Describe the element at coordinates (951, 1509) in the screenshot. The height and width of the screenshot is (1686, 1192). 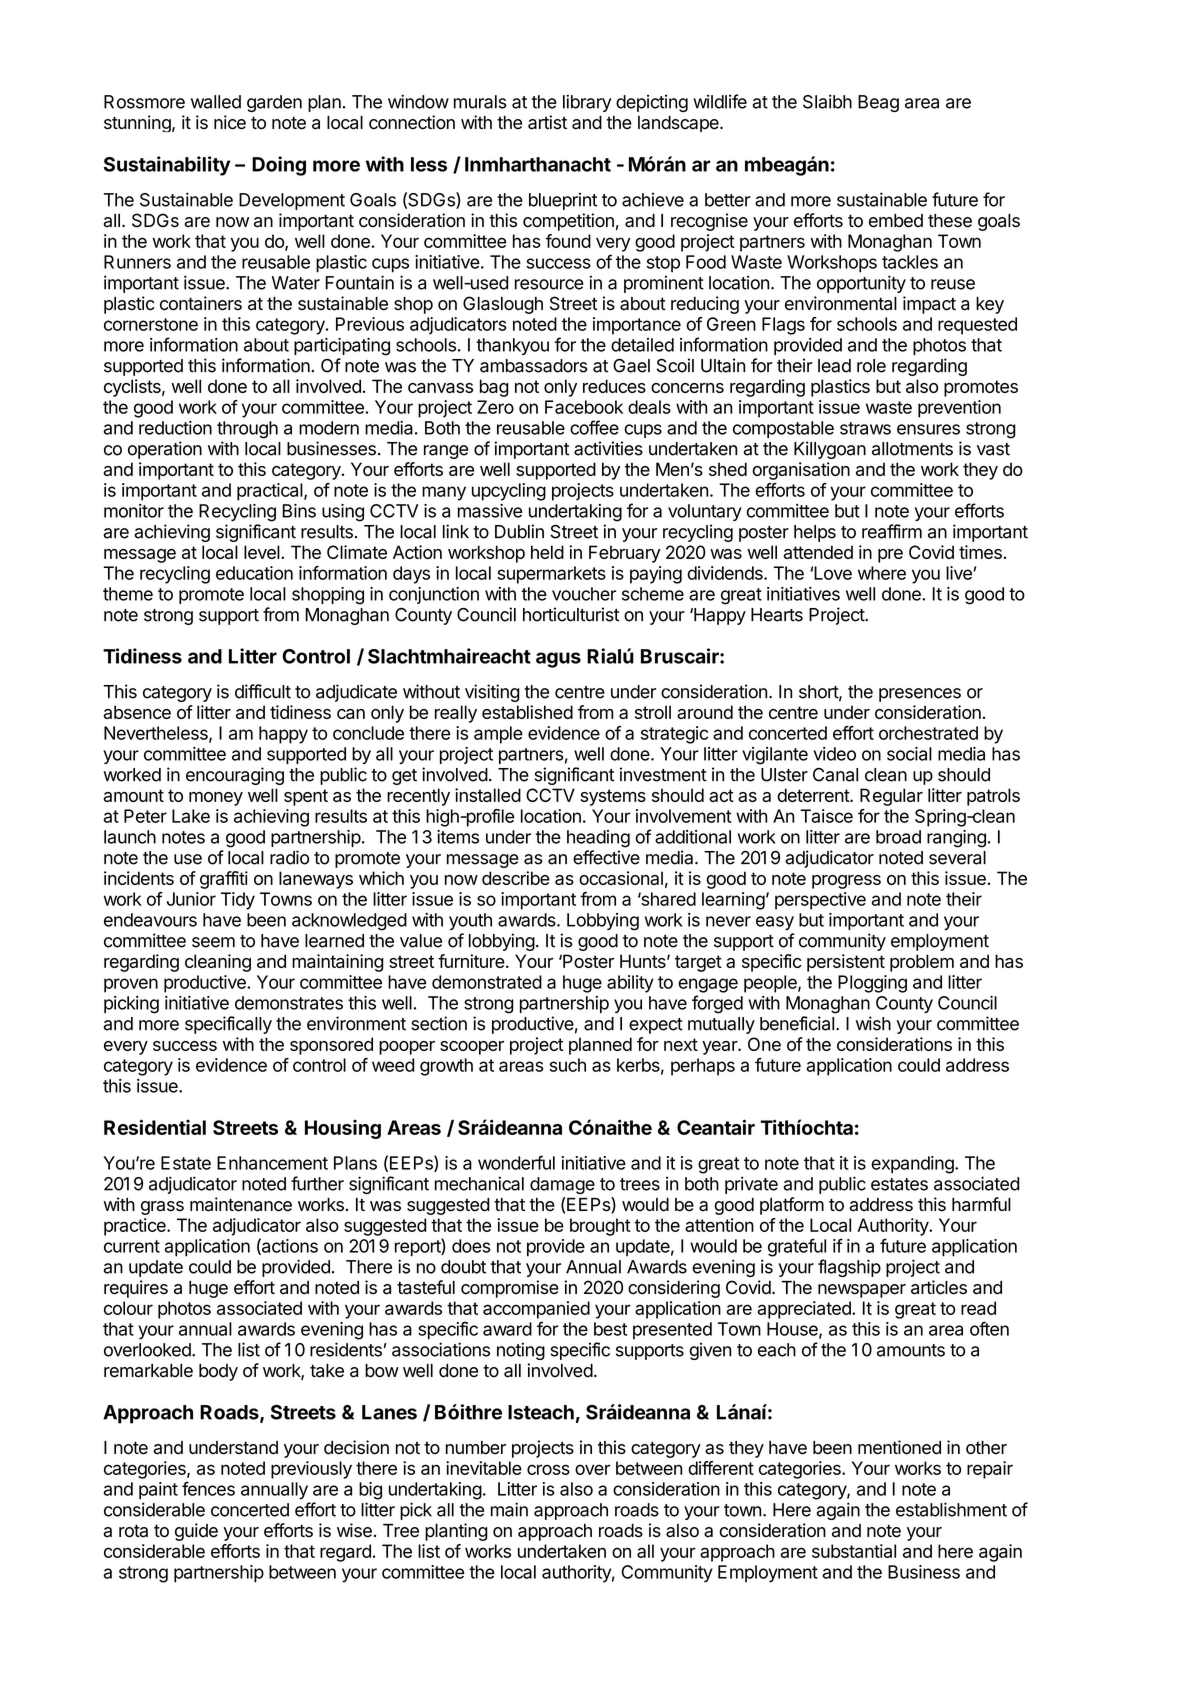
I see `establishment` at that location.
